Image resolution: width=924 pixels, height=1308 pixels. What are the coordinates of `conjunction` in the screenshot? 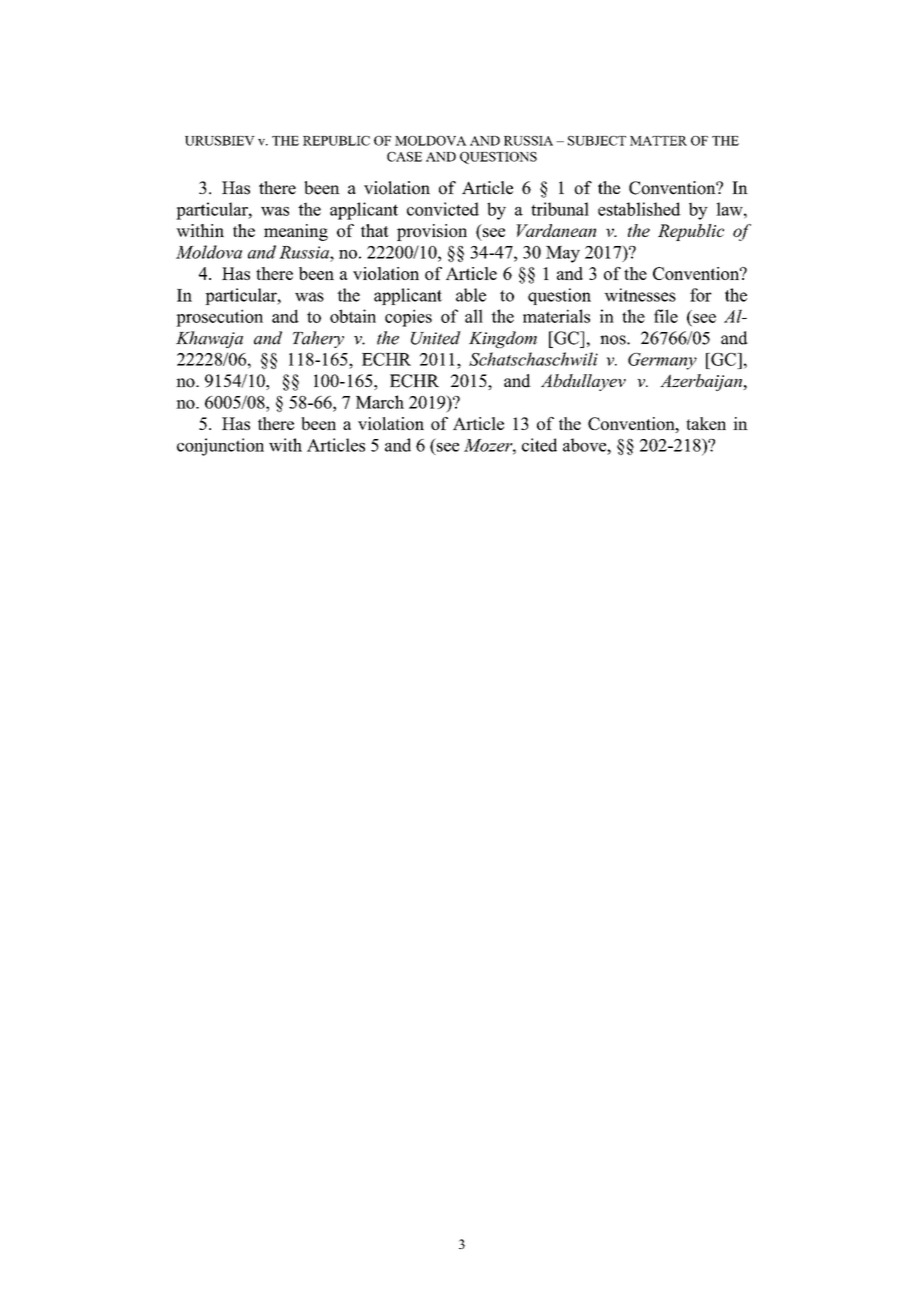 It's located at (220, 447).
